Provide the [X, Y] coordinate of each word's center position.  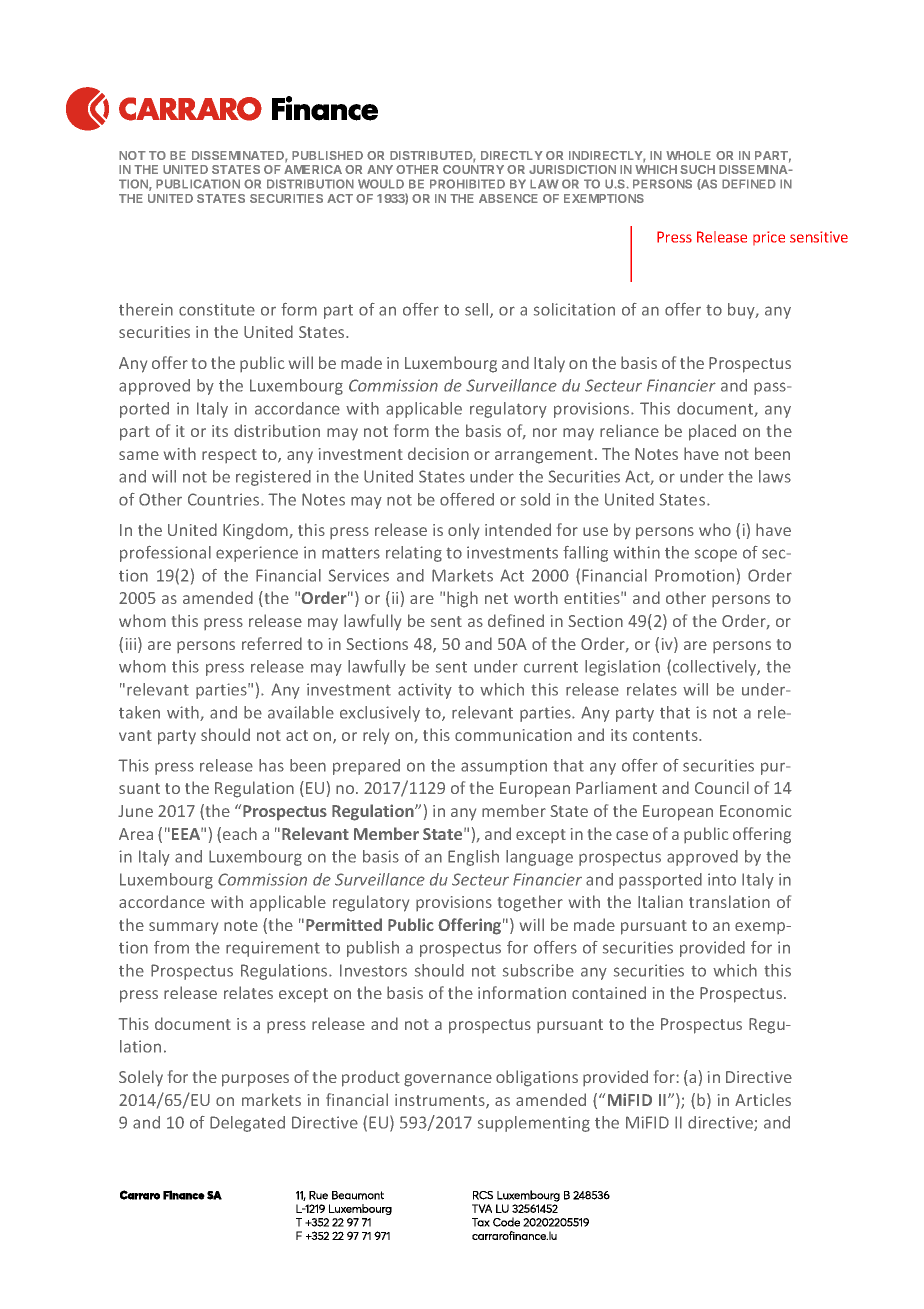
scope [716, 555]
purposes [255, 1080]
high [462, 599]
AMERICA [313, 169]
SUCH [697, 169]
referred [272, 643]
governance [448, 1080]
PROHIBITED [467, 184]
